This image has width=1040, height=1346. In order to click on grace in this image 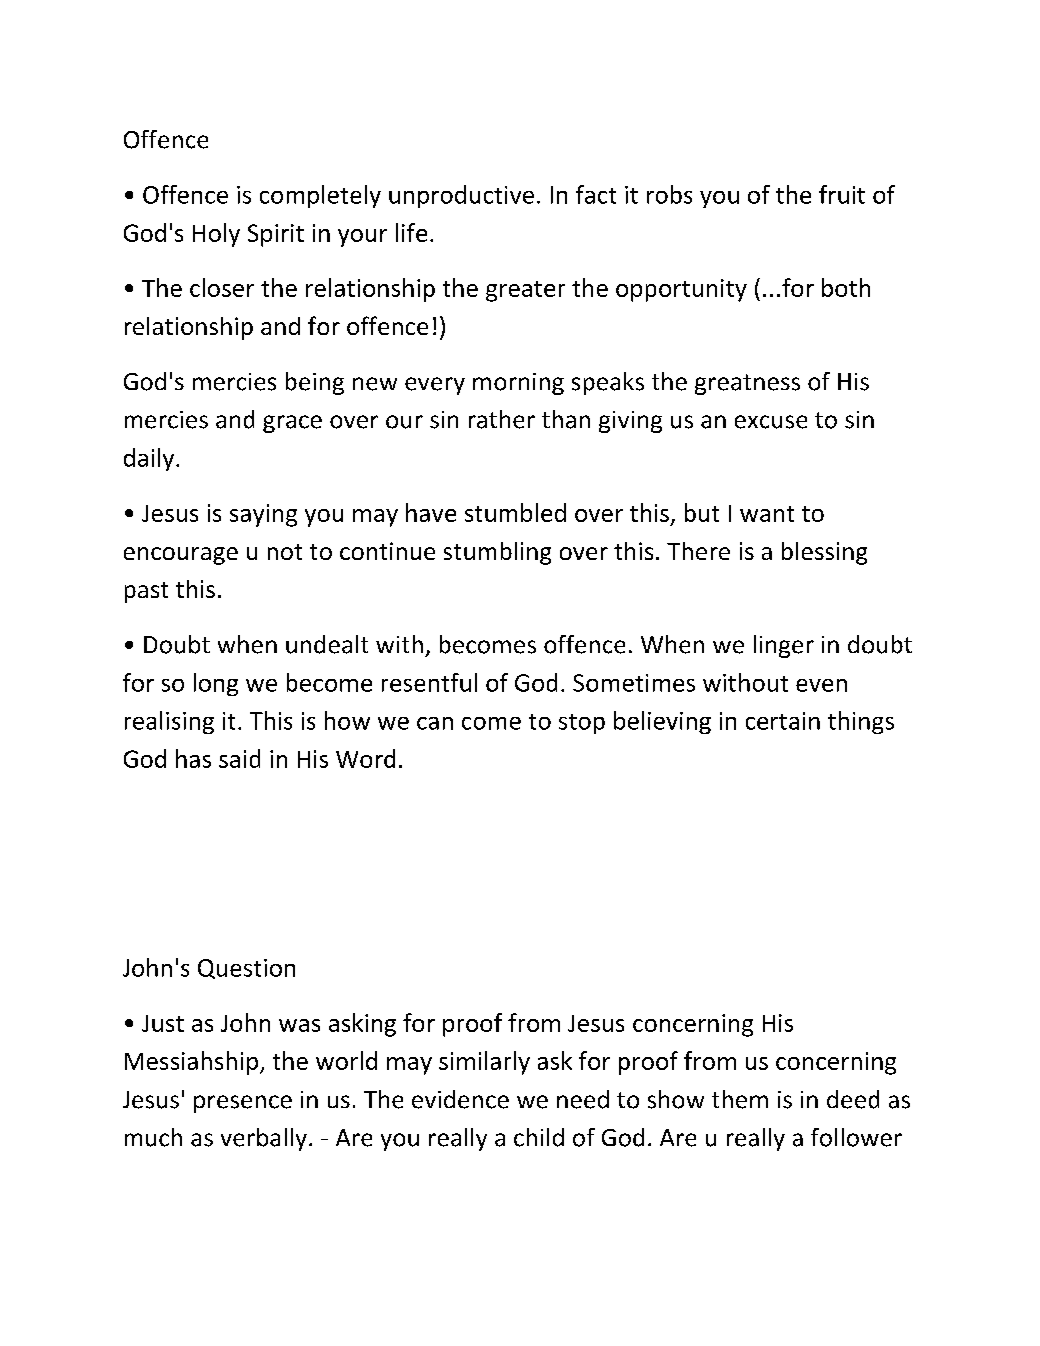, I will do `click(292, 424)`.
